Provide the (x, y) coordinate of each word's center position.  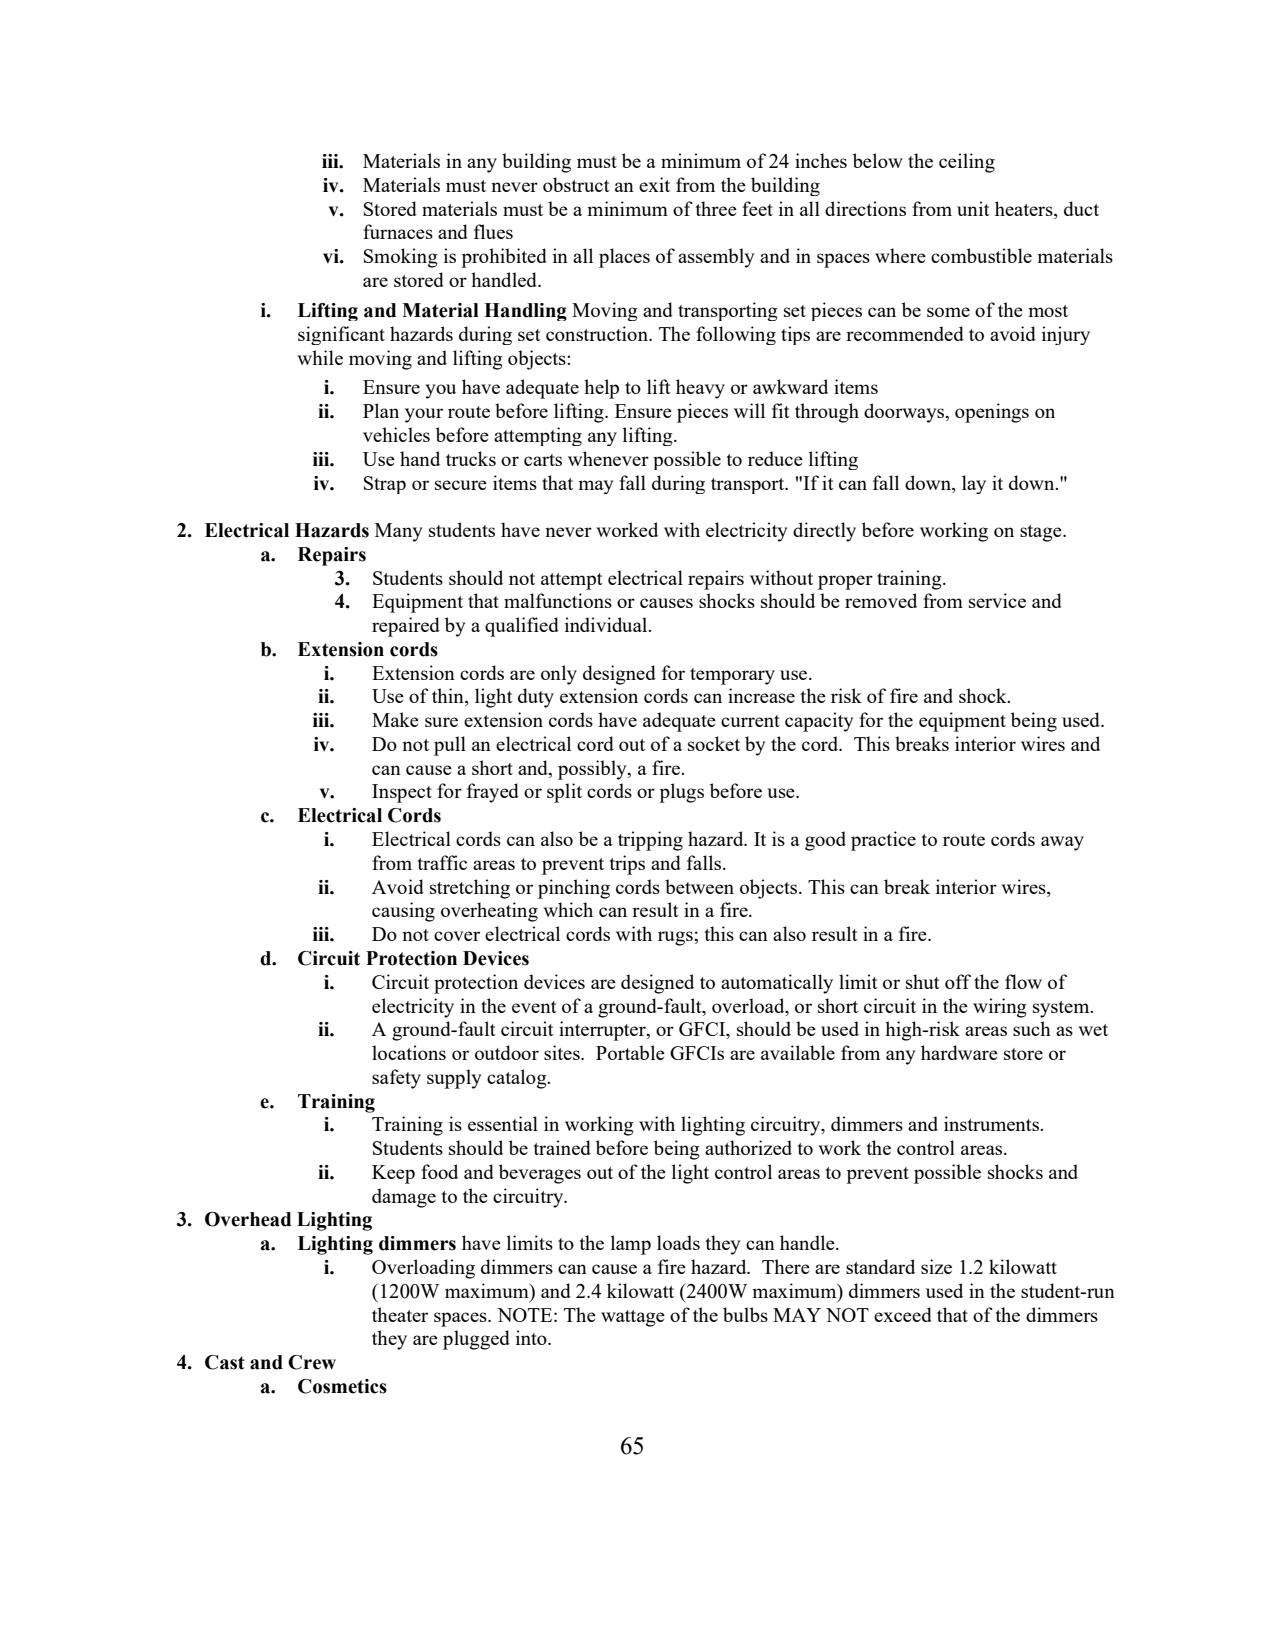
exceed (903, 1314)
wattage (633, 1318)
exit (654, 184)
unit (973, 208)
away (1062, 843)
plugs (681, 793)
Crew (312, 1362)
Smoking (401, 258)
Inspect (402, 793)
